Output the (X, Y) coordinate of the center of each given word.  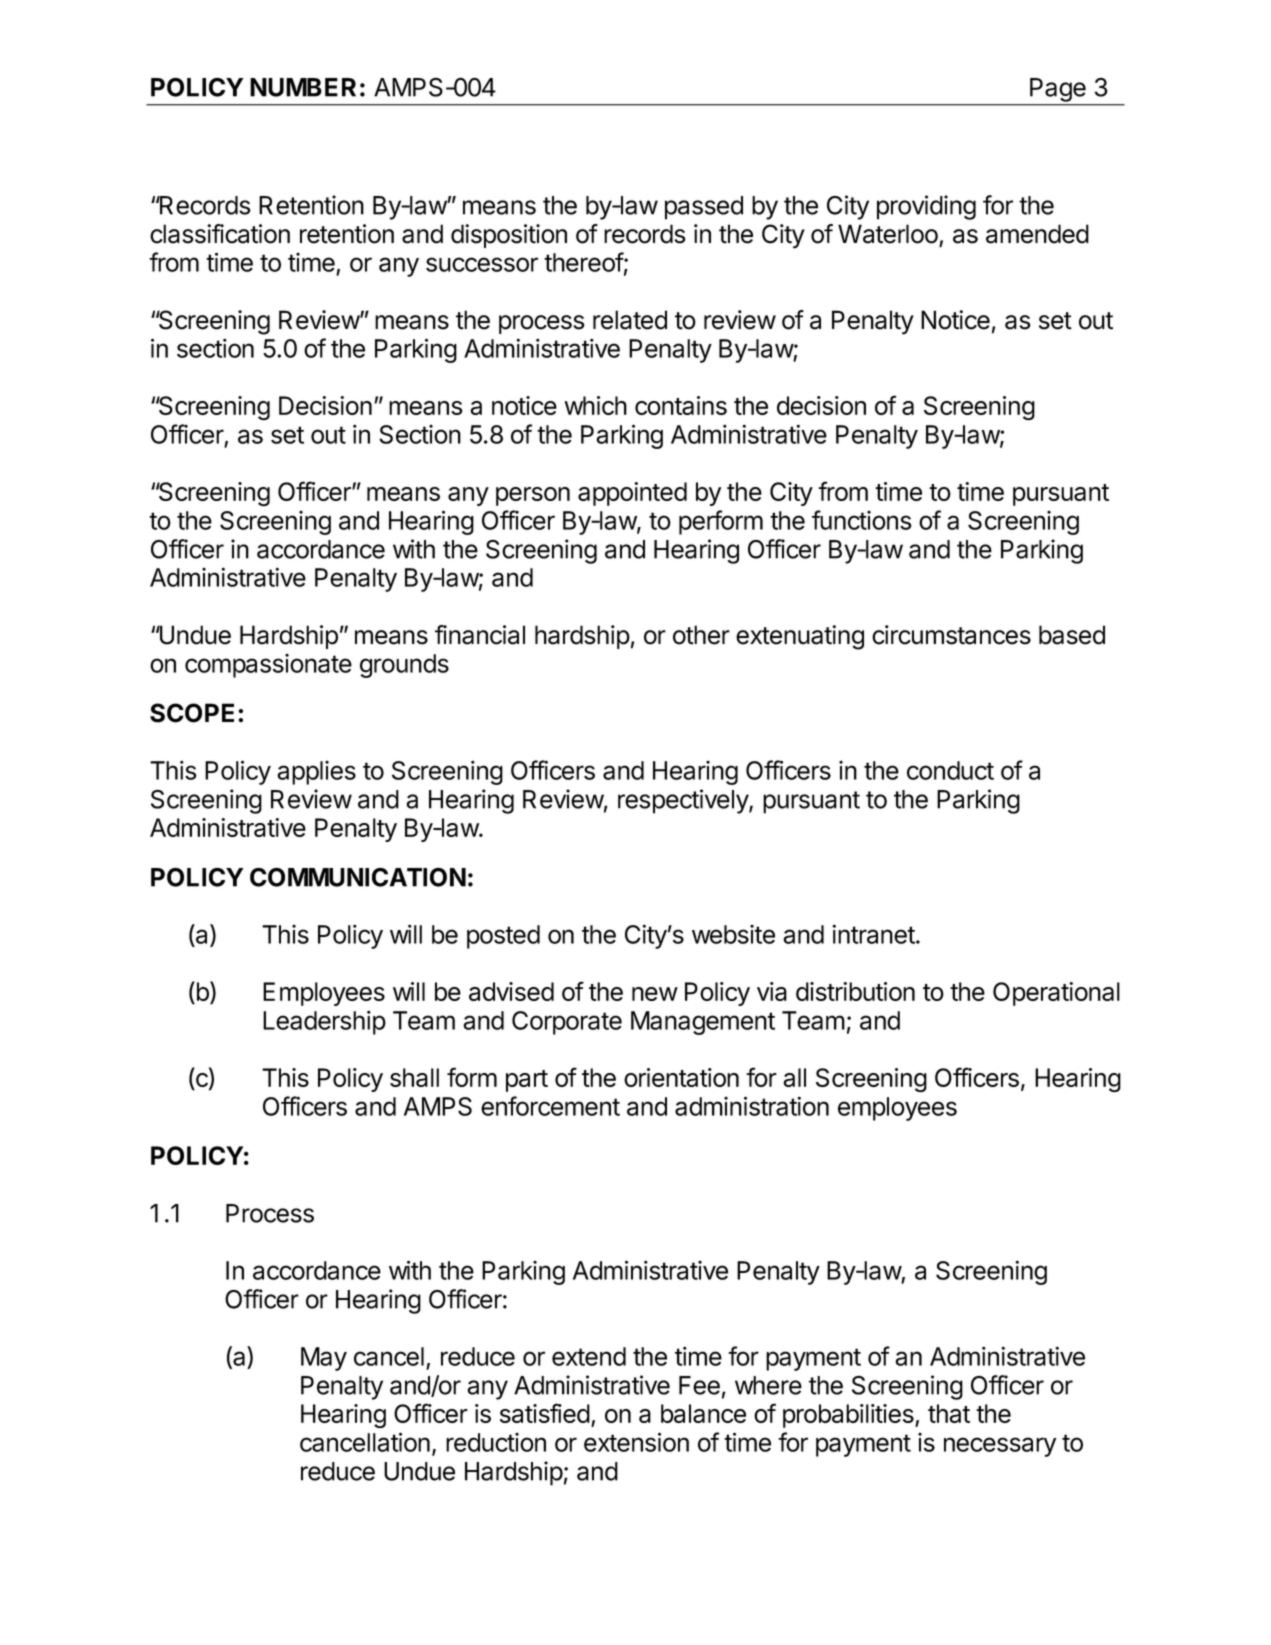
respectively (684, 801)
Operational (1056, 994)
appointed (632, 494)
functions (862, 520)
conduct (950, 770)
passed (704, 208)
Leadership (324, 1022)
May (324, 1359)
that (949, 1413)
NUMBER (303, 87)
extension (636, 1442)
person (533, 496)
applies (316, 773)
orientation (681, 1077)
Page (1058, 90)
